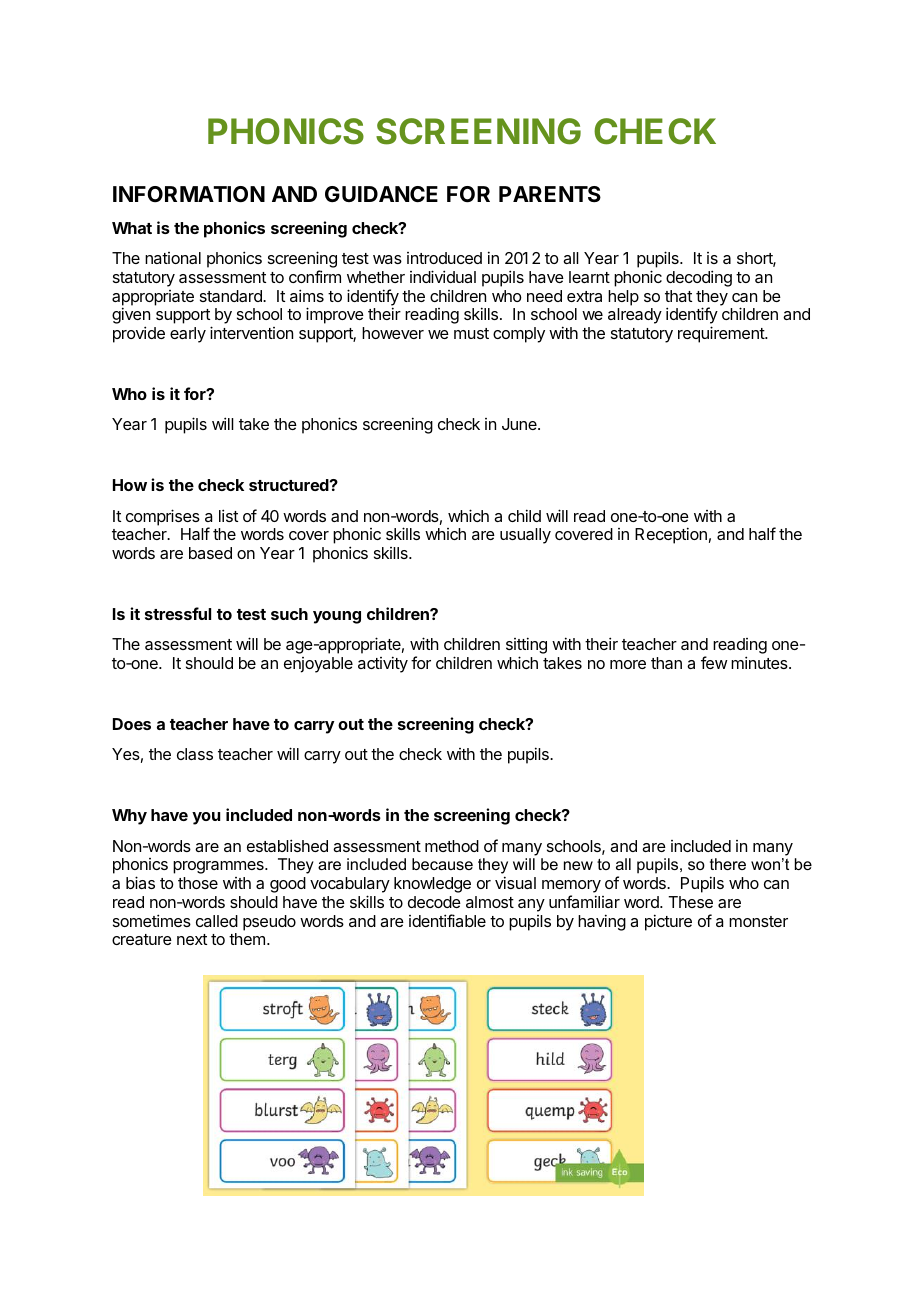  I want to click on decoding, so click(699, 278).
